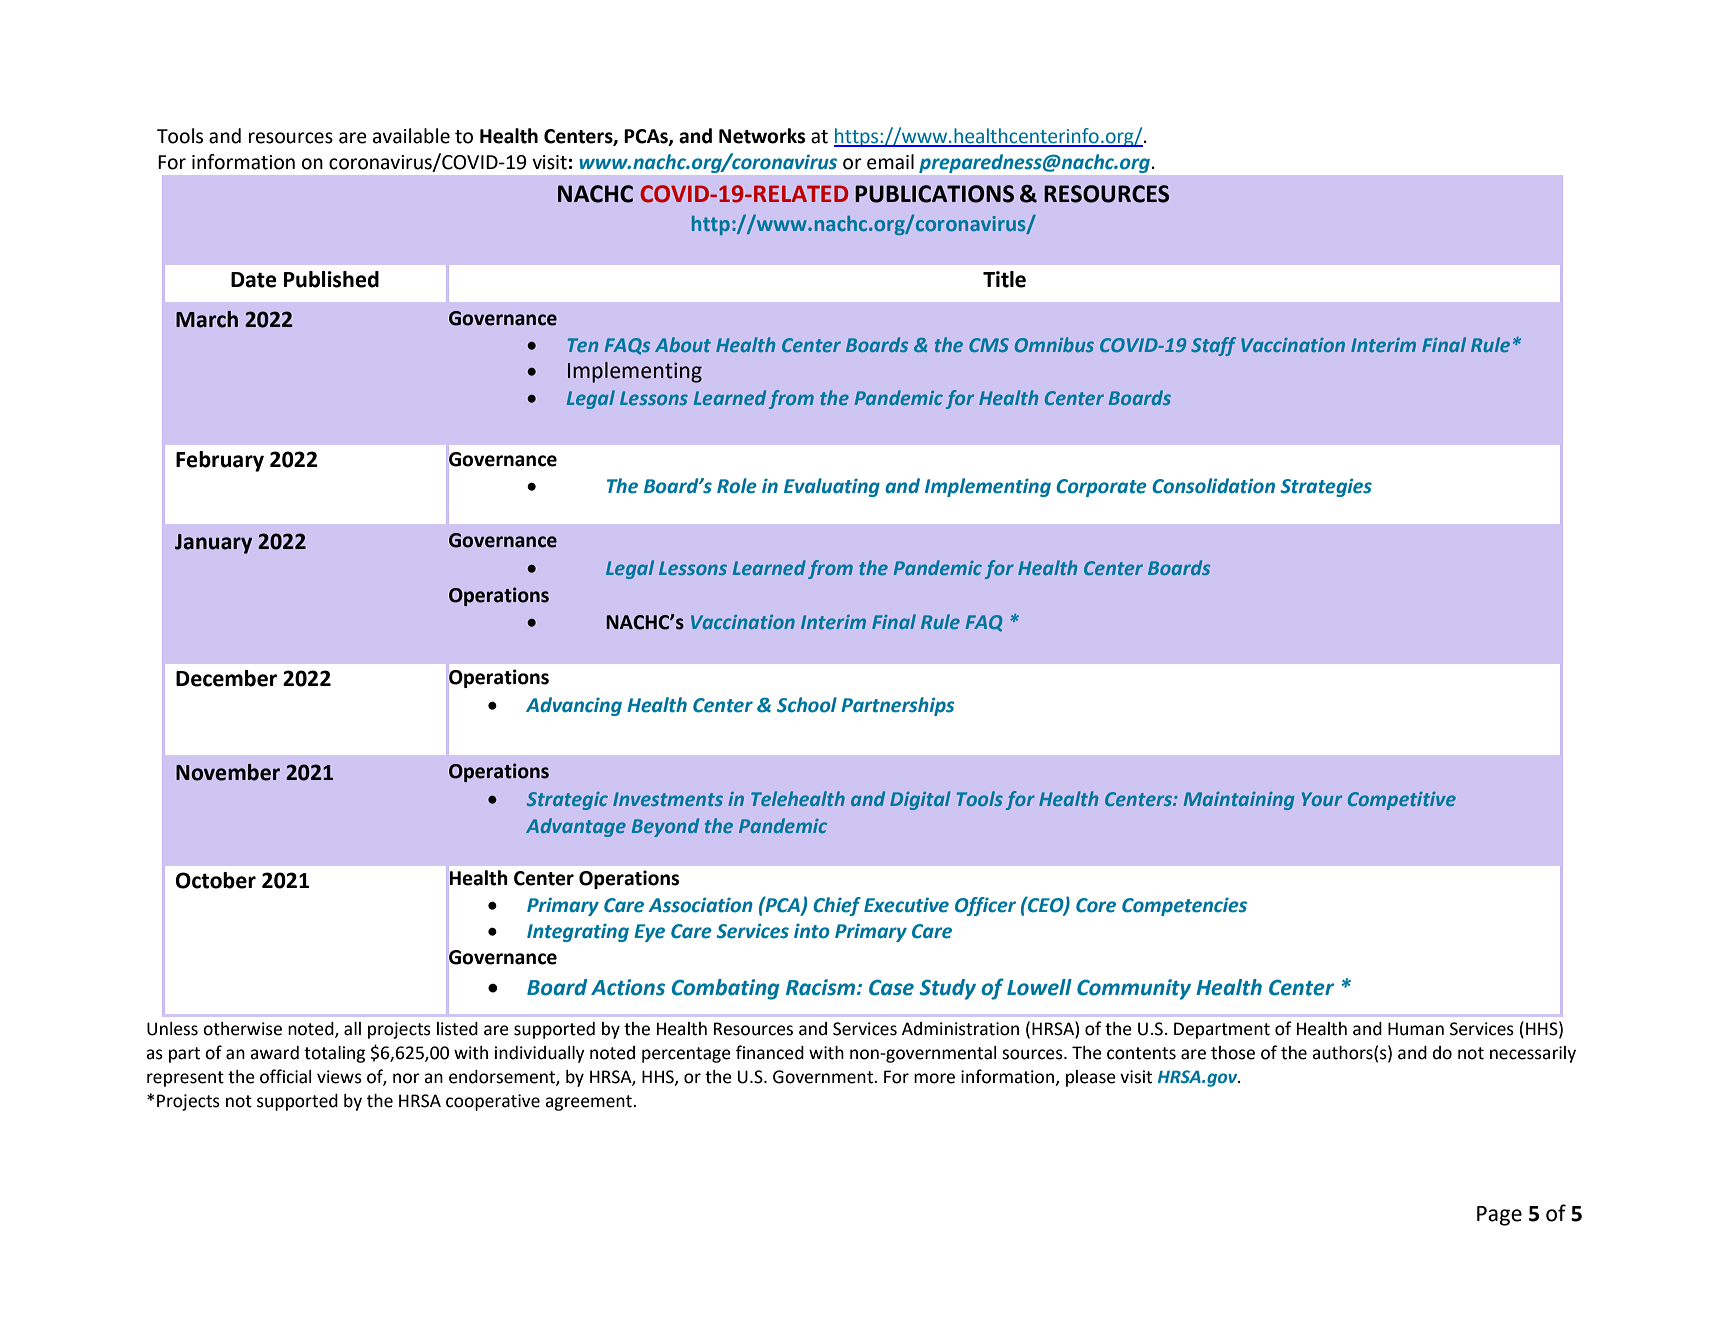 The image size is (1727, 1334). Describe the element at coordinates (493, 1102) in the screenshot. I see `cooperative` at that location.
